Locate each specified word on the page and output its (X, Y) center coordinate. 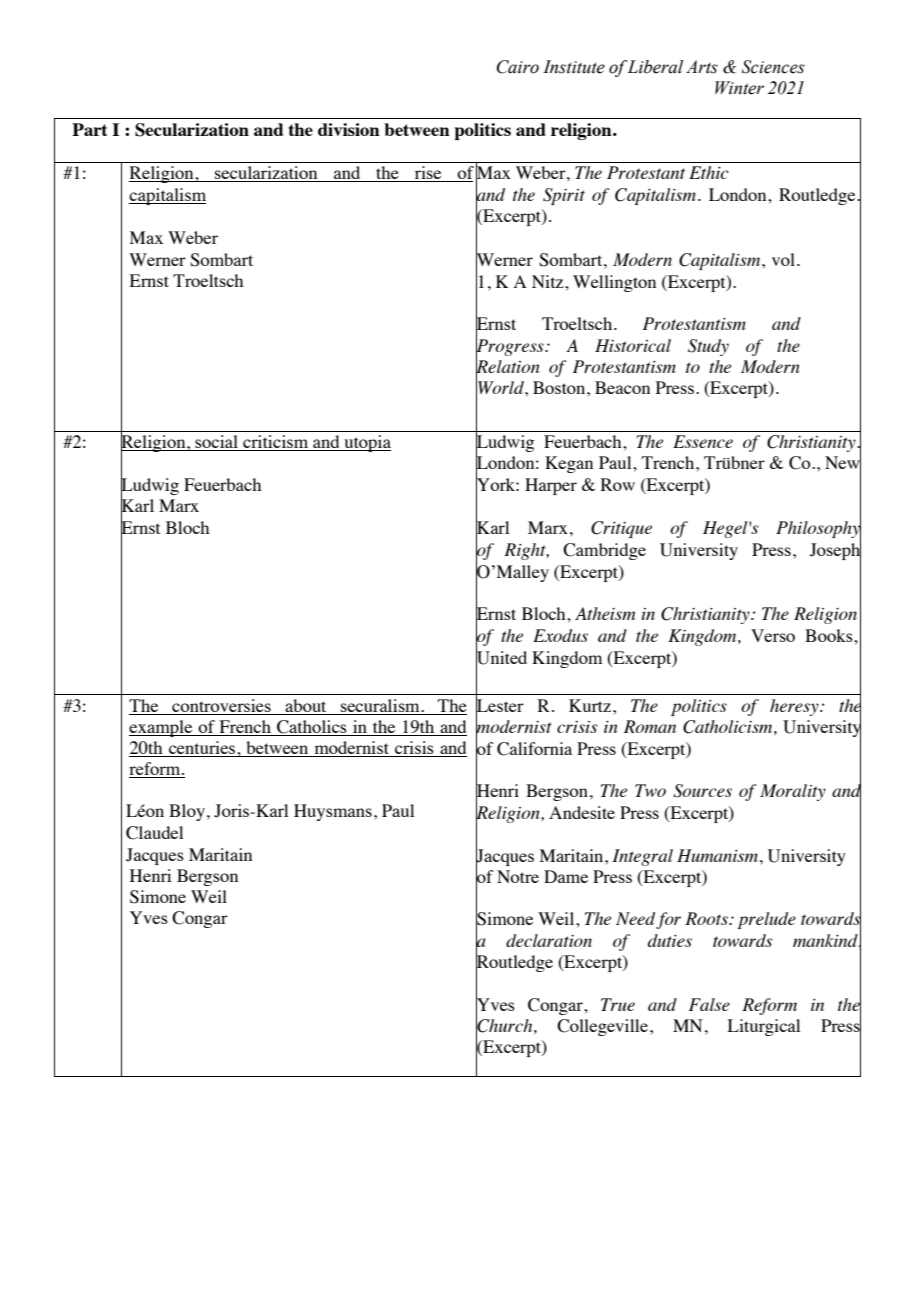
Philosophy (818, 530)
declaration (549, 940)
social (216, 443)
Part (90, 129)
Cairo (518, 67)
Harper (551, 486)
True (618, 1004)
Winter (739, 88)
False (709, 1004)
